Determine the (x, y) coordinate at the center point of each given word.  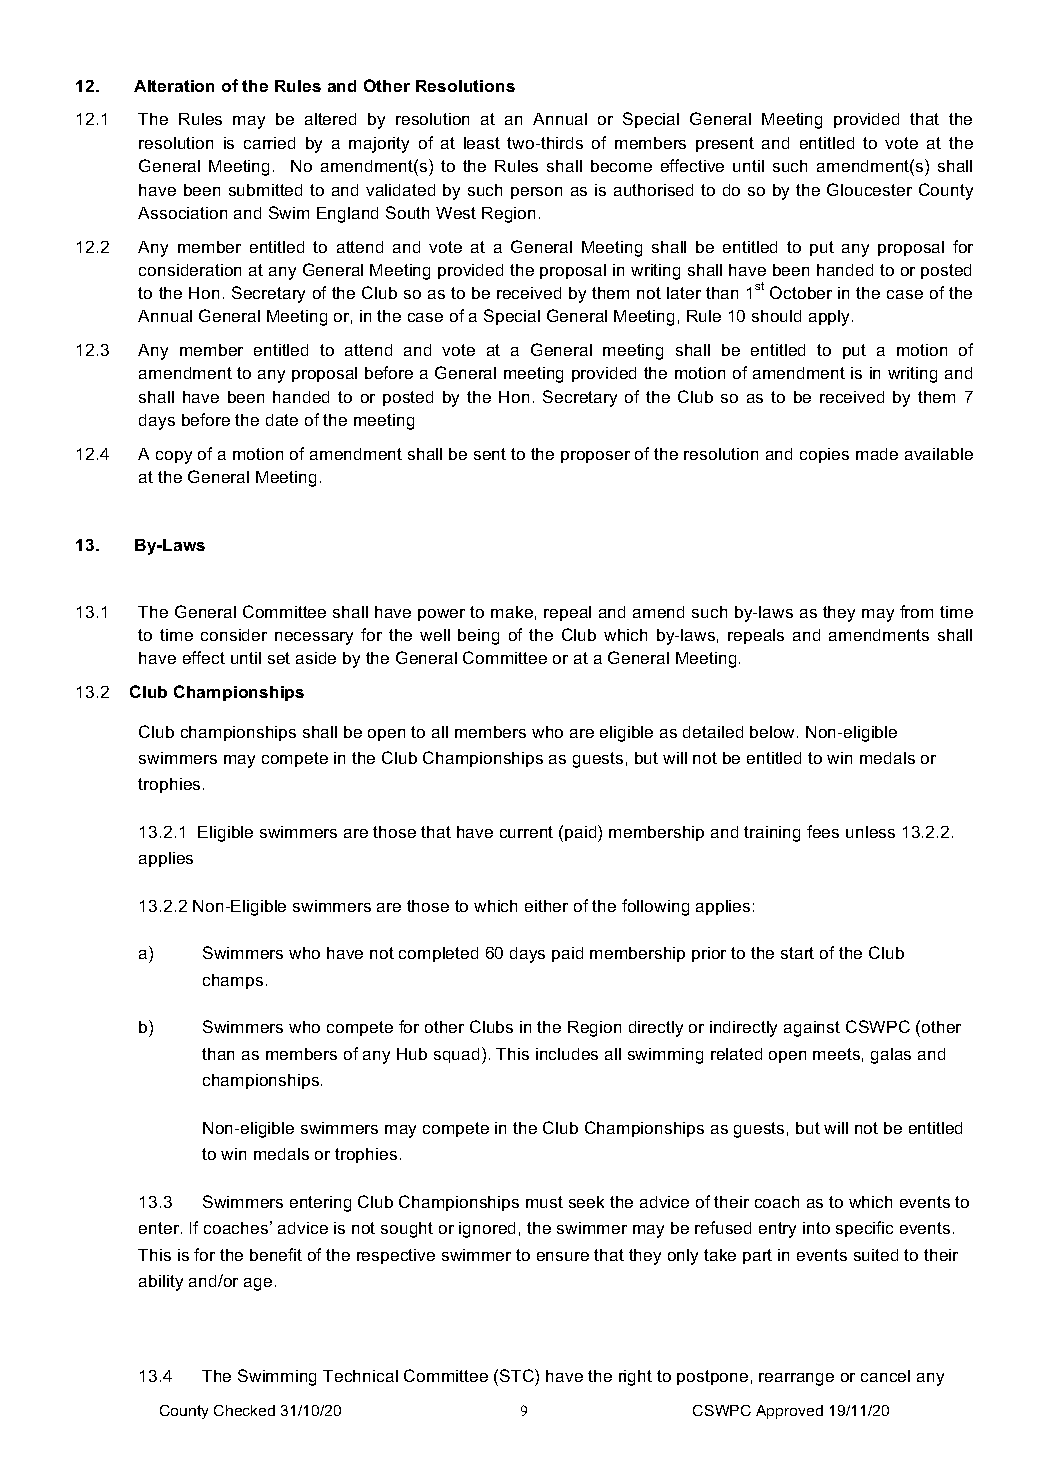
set (279, 658)
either (546, 906)
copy (174, 457)
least (482, 143)
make (512, 612)
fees (823, 831)
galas (891, 1056)
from (916, 611)
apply (831, 318)
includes (567, 1054)
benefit (276, 1254)
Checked (244, 1410)
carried (269, 143)
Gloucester (869, 189)
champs (233, 981)
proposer (595, 457)
